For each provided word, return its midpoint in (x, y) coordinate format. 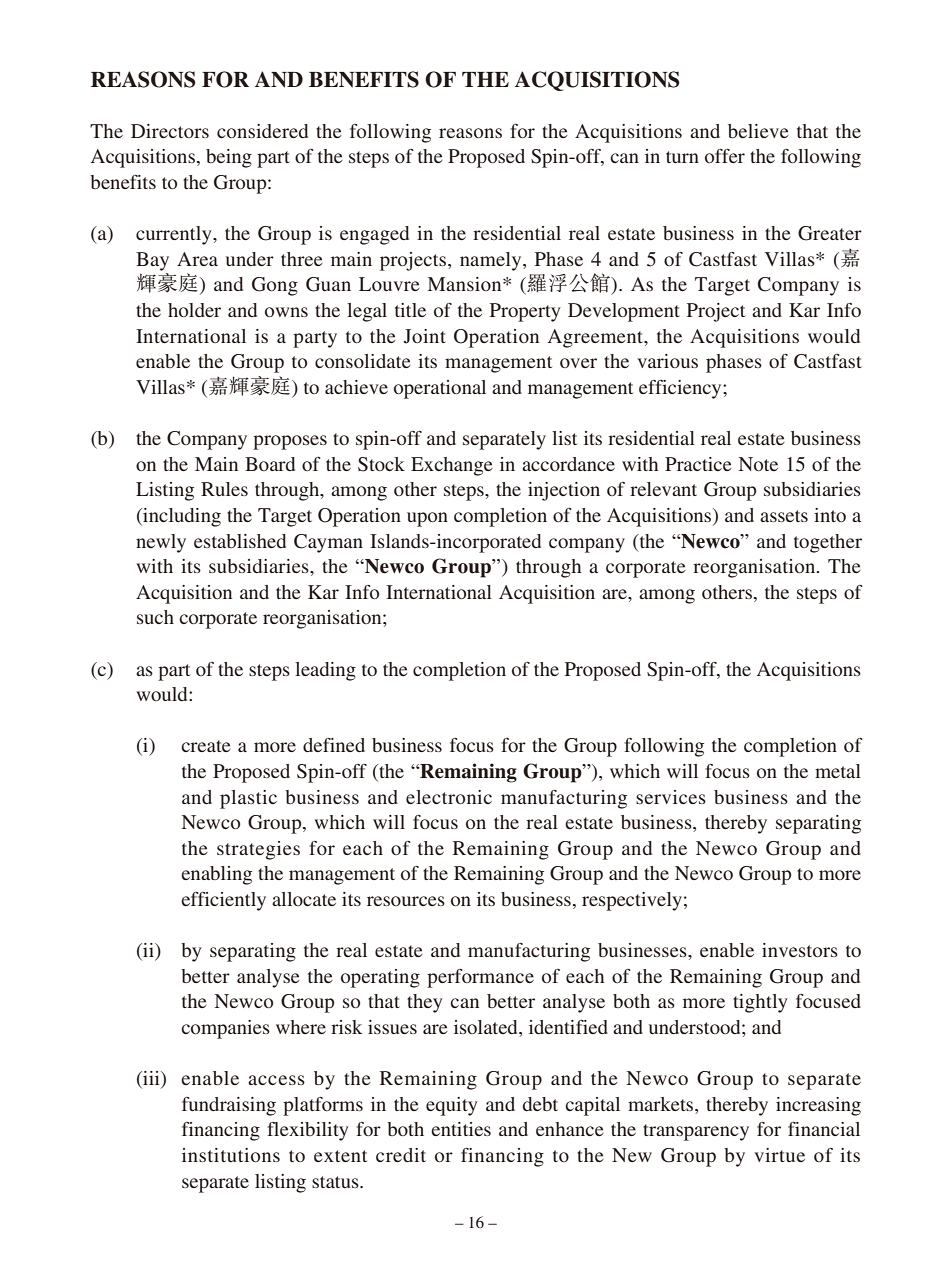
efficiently (223, 901)
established (240, 541)
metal (838, 771)
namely (492, 261)
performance (480, 978)
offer (725, 156)
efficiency (681, 389)
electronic (449, 797)
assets (784, 516)
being (229, 158)
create (206, 746)
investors (800, 950)
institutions (231, 1155)
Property (525, 312)
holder (194, 310)
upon (427, 519)
